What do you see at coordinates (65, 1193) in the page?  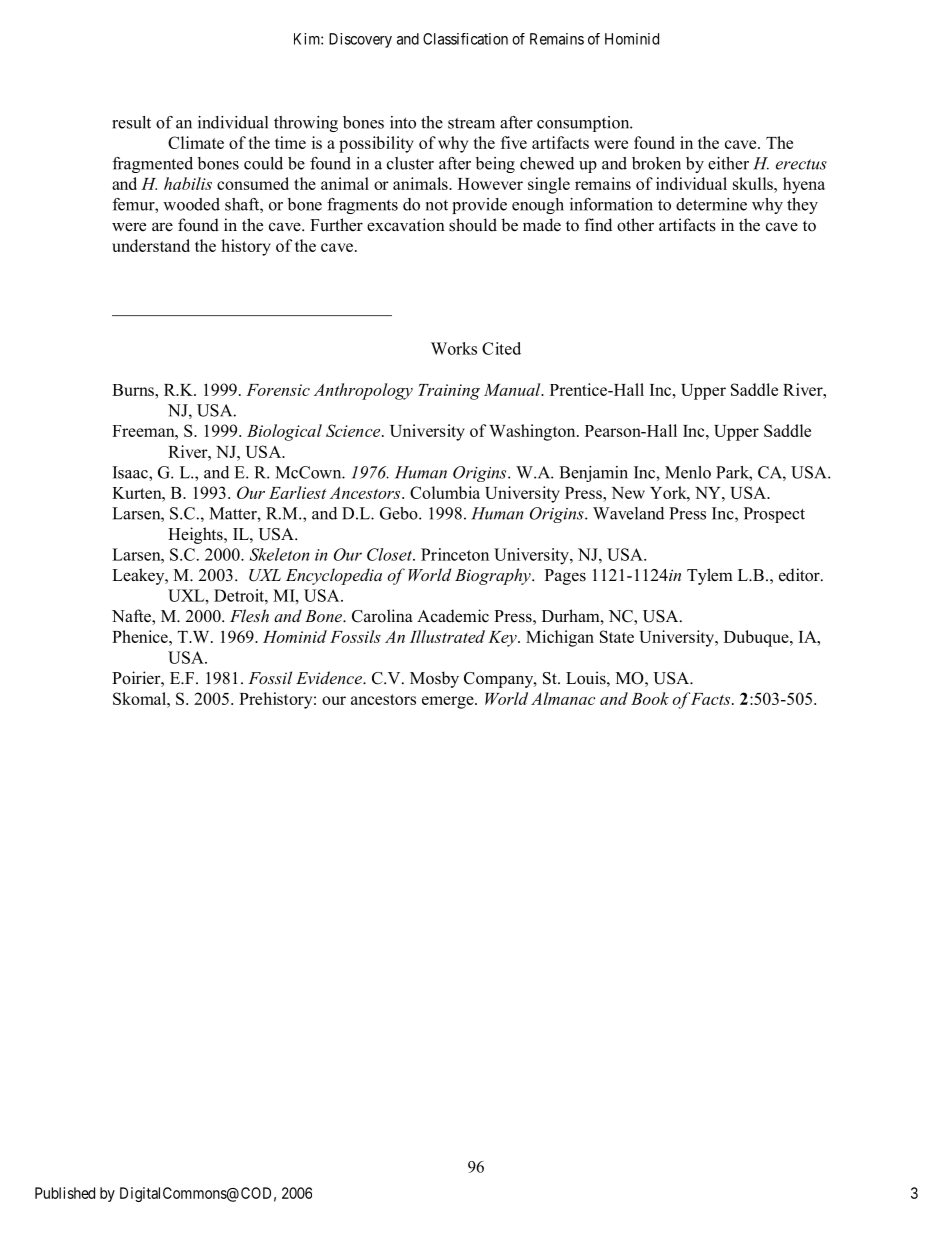 I see `Published` at bounding box center [65, 1193].
